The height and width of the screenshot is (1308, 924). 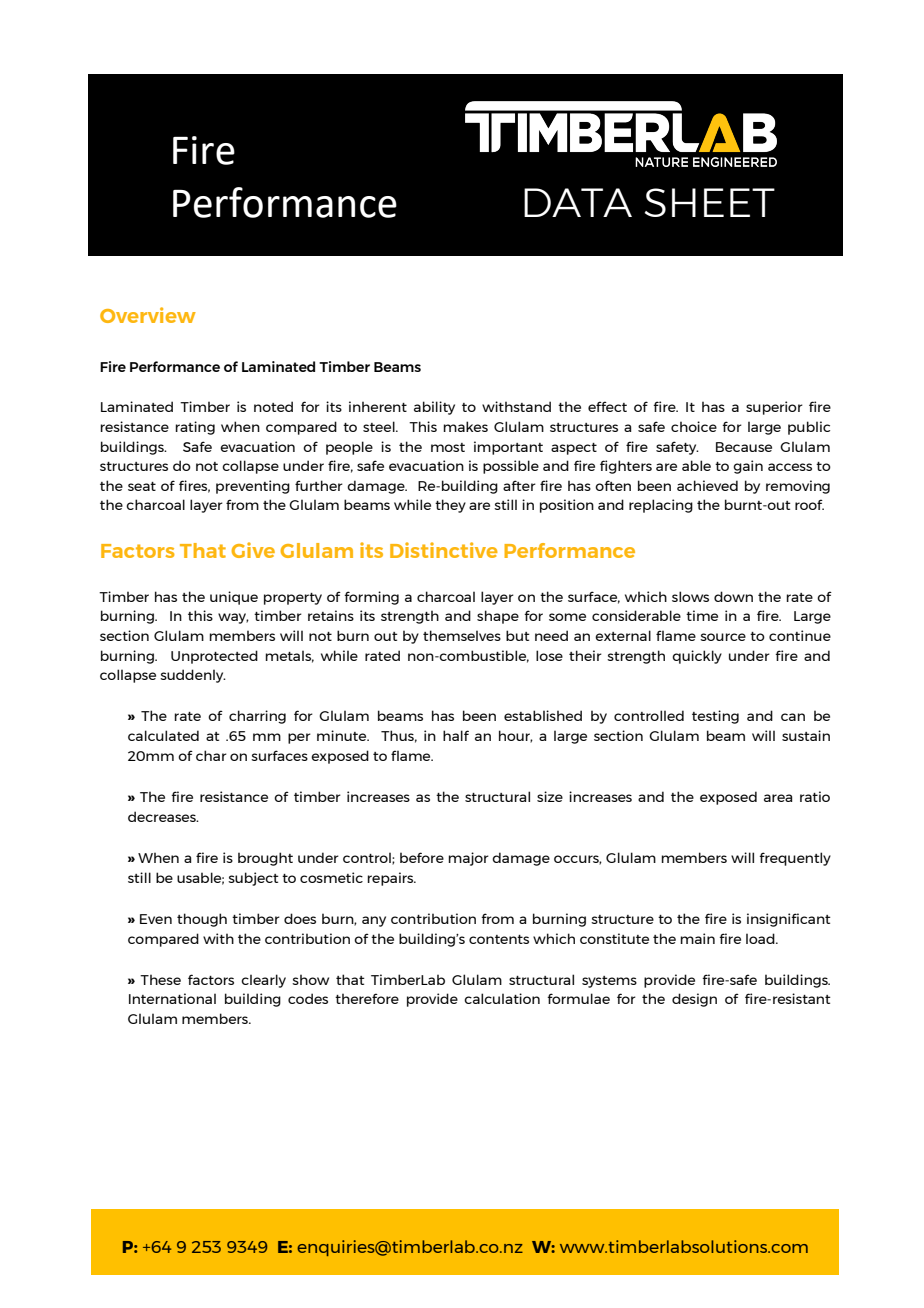 What do you see at coordinates (456, 735) in the screenshot?
I see `half` at bounding box center [456, 735].
